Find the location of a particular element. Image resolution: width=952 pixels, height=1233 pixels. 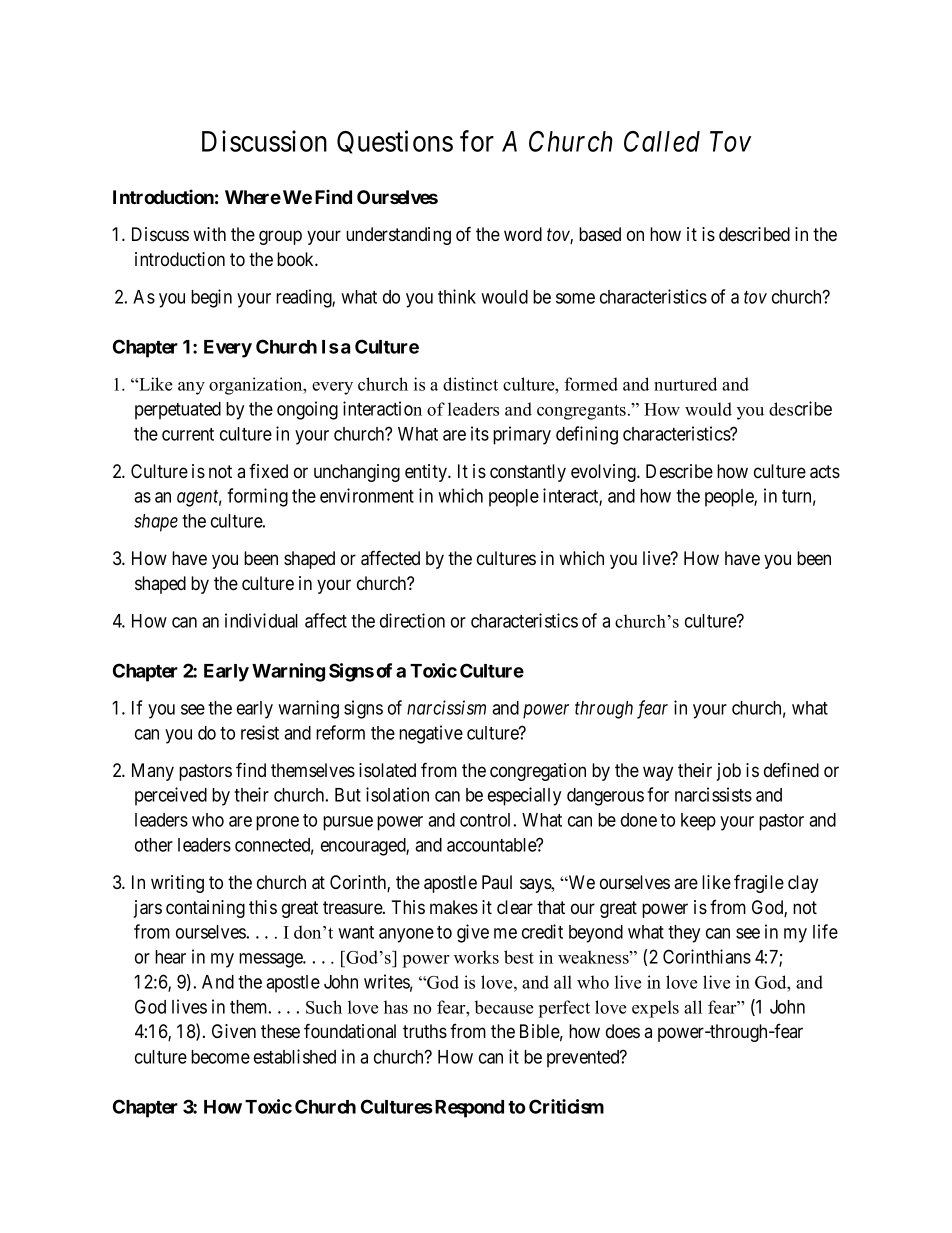

direction is located at coordinates (412, 620).
